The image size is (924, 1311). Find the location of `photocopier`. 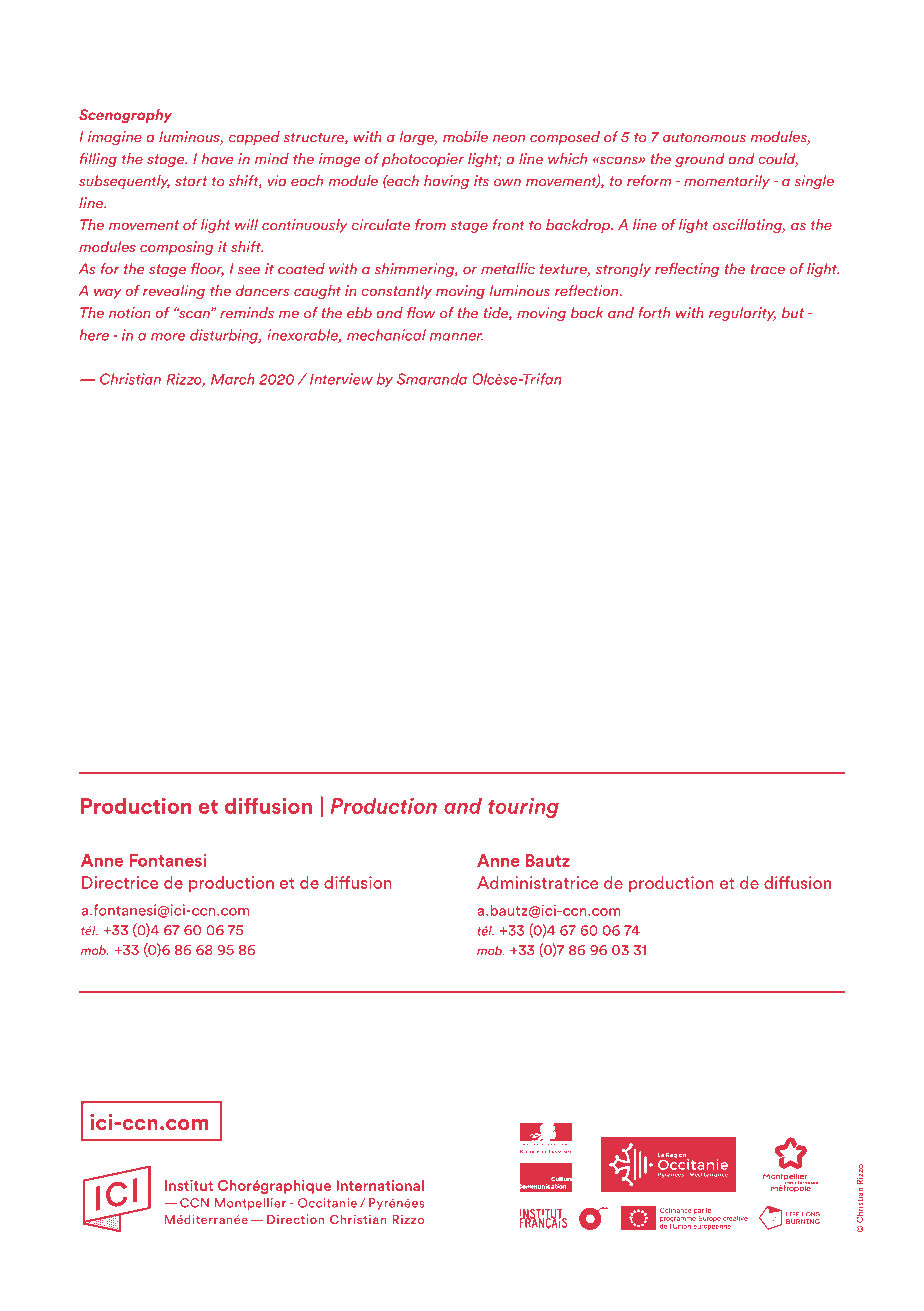

photocopier is located at coordinates (423, 160).
